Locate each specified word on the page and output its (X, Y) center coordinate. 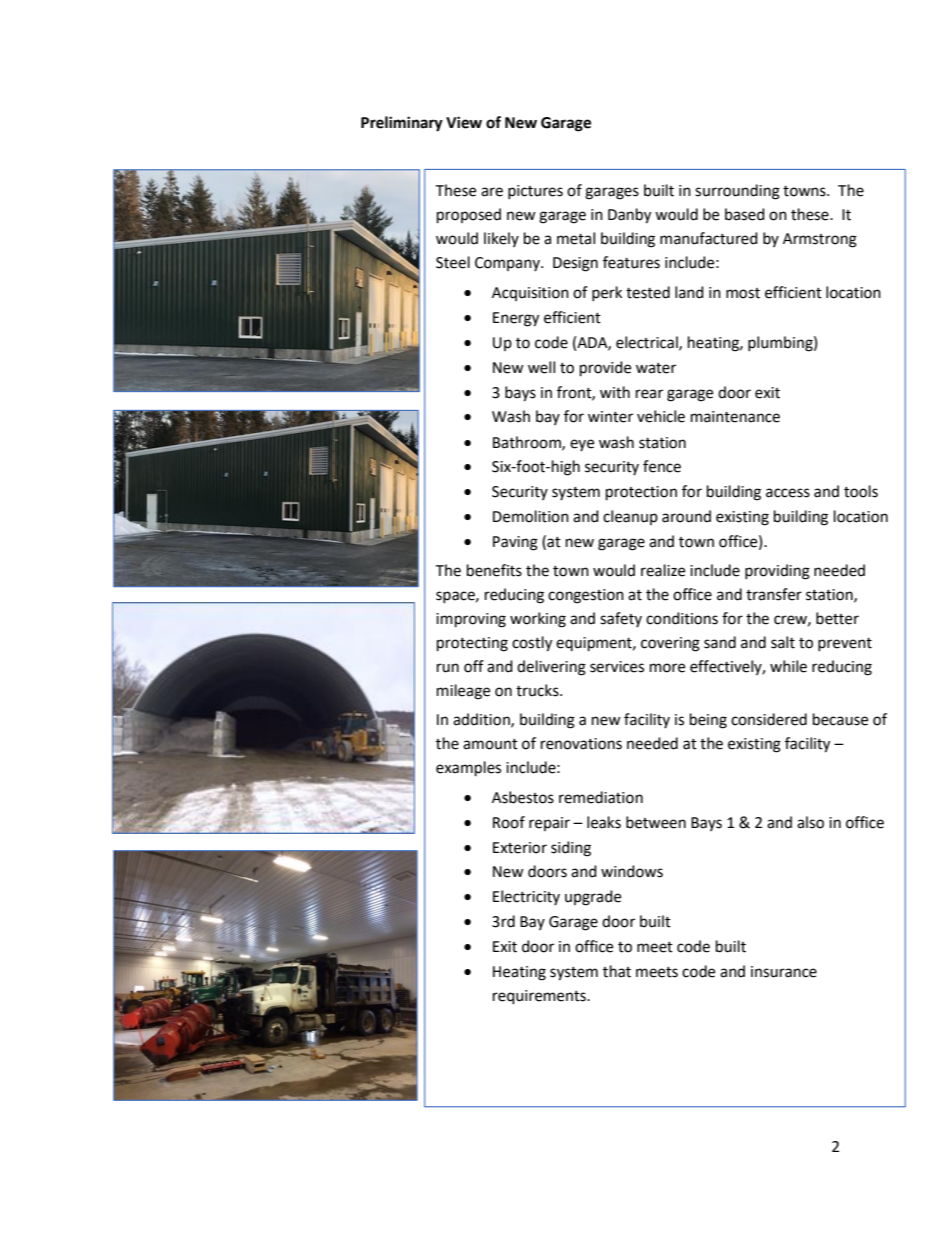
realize (663, 570)
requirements (540, 997)
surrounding (737, 192)
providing (777, 572)
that (617, 971)
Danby (629, 216)
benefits (494, 570)
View (464, 122)
